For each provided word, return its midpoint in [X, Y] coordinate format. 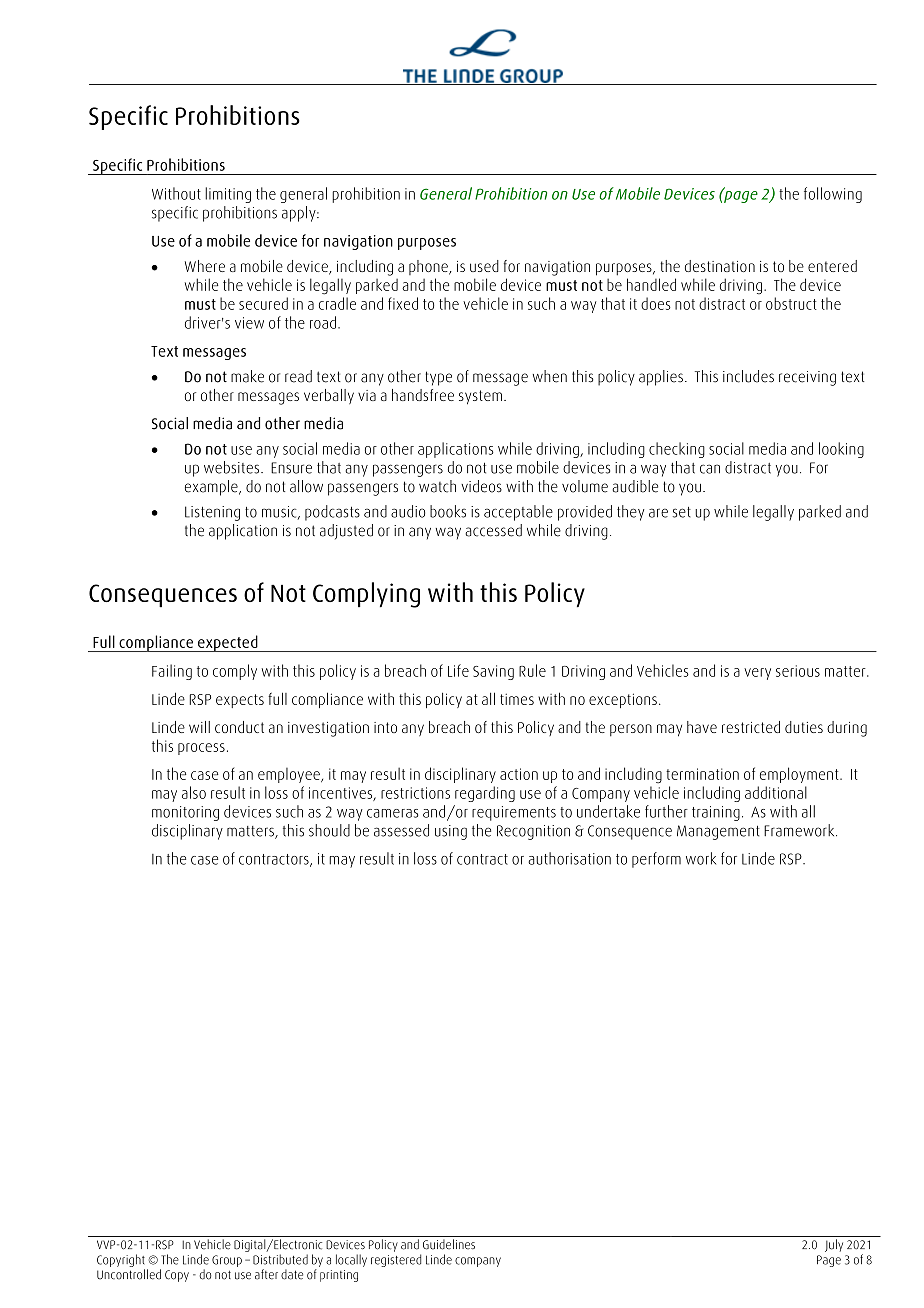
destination [720, 266]
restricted [751, 727]
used [484, 266]
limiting [228, 195]
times [517, 699]
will [199, 727]
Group [227, 1261]
